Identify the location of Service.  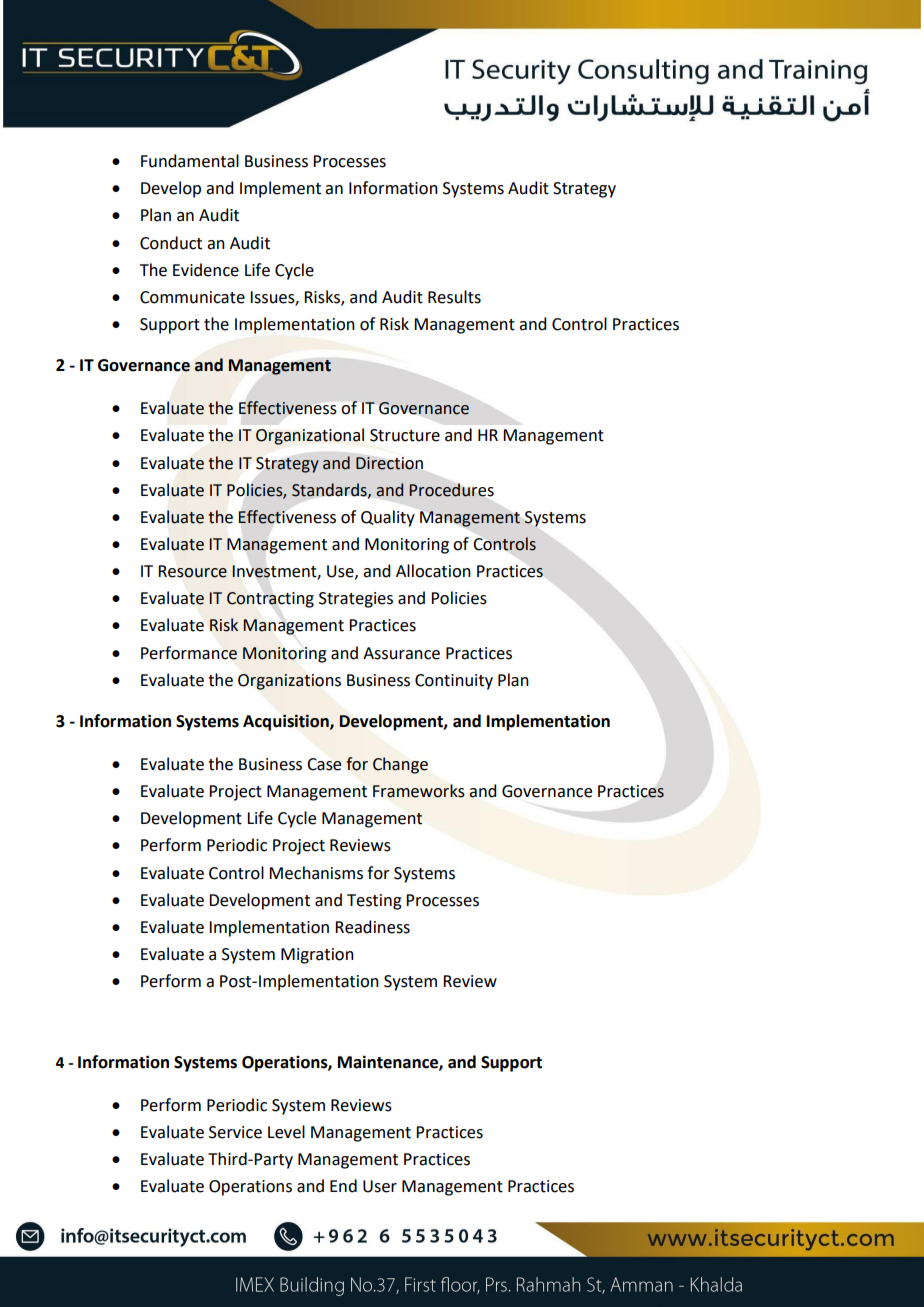
(235, 1132).
